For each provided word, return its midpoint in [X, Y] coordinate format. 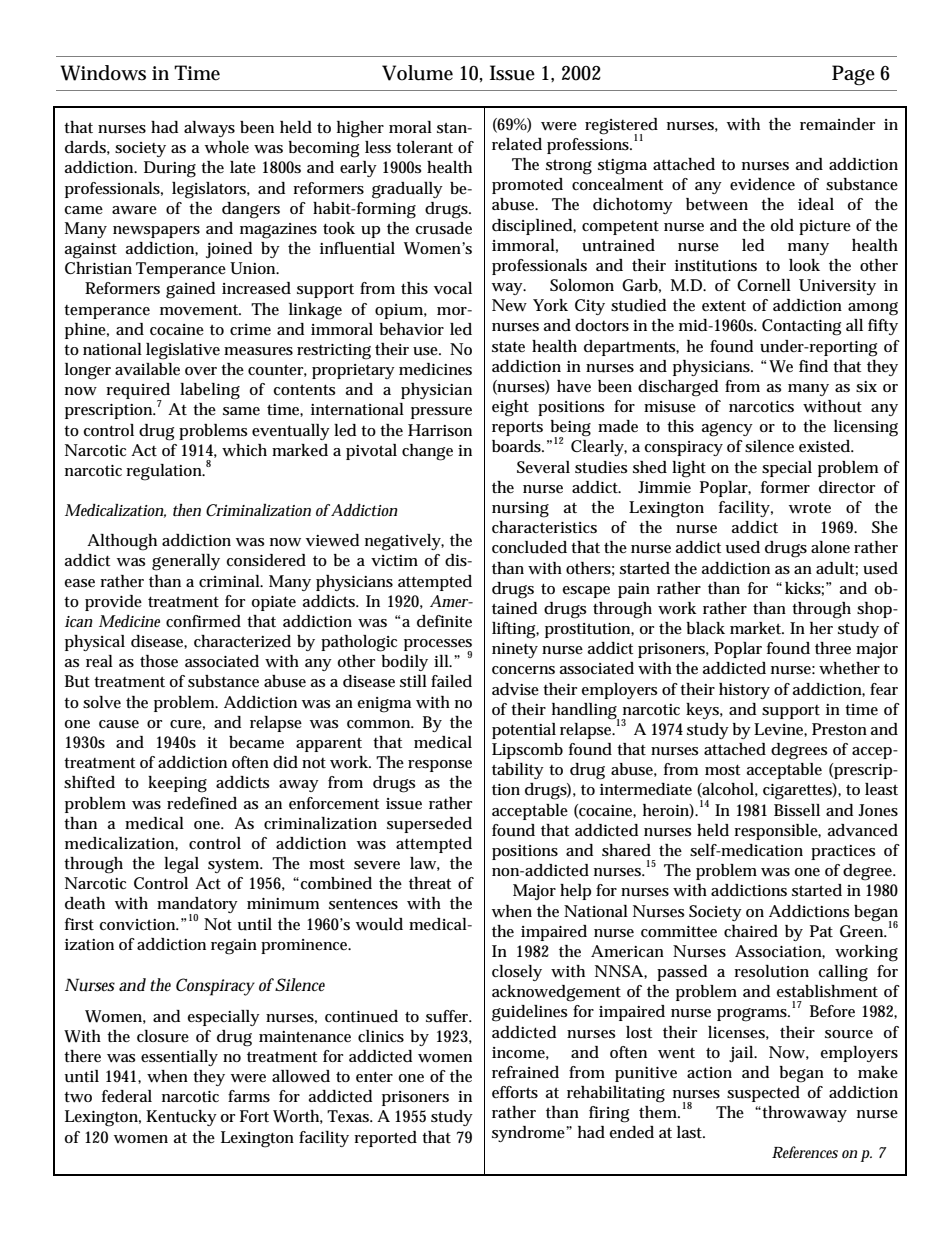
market [757, 628]
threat [430, 883]
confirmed [203, 621]
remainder [837, 124]
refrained [525, 1072]
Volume [417, 73]
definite [444, 621]
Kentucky [181, 1118]
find [813, 366]
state [508, 347]
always [209, 129]
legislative [183, 351]
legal [181, 865]
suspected [763, 1094]
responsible [777, 832]
